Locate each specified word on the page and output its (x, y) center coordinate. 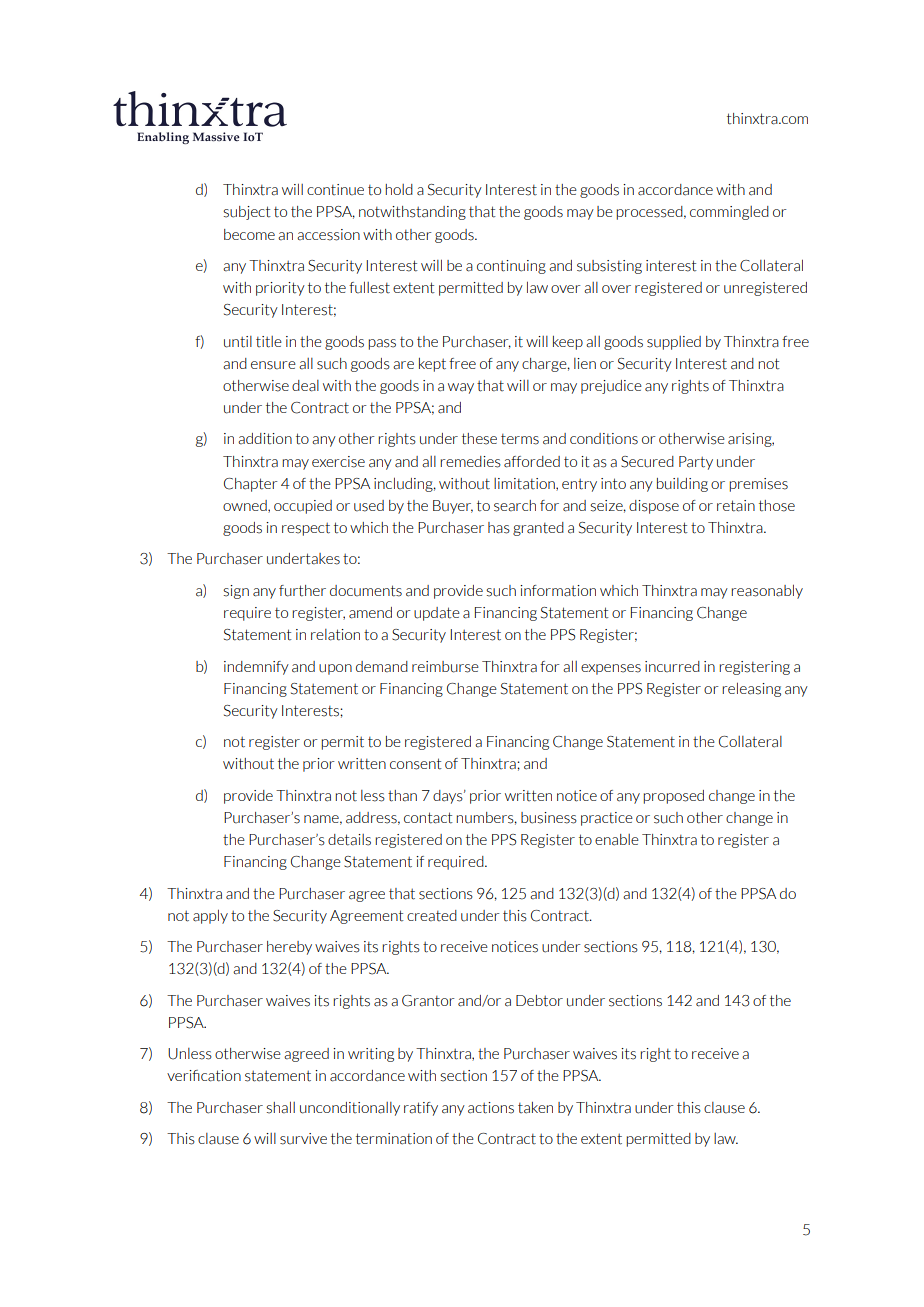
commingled (729, 213)
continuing (511, 267)
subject (247, 213)
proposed (673, 797)
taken (535, 1108)
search (515, 506)
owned (246, 506)
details (349, 840)
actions (491, 1108)
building (682, 485)
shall (280, 1107)
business (549, 818)
